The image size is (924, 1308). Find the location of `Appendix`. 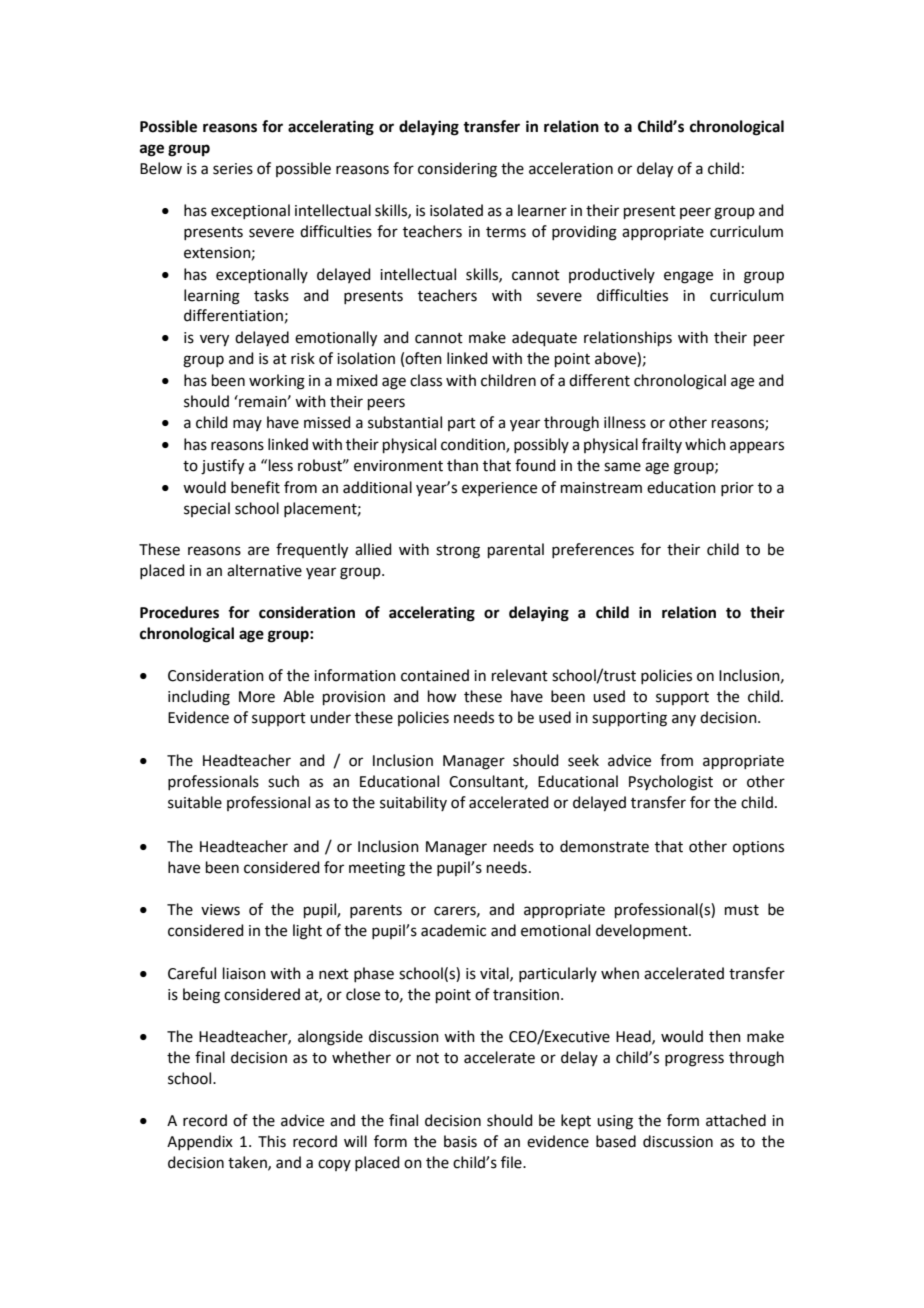

Appendix is located at coordinates (200, 1142).
